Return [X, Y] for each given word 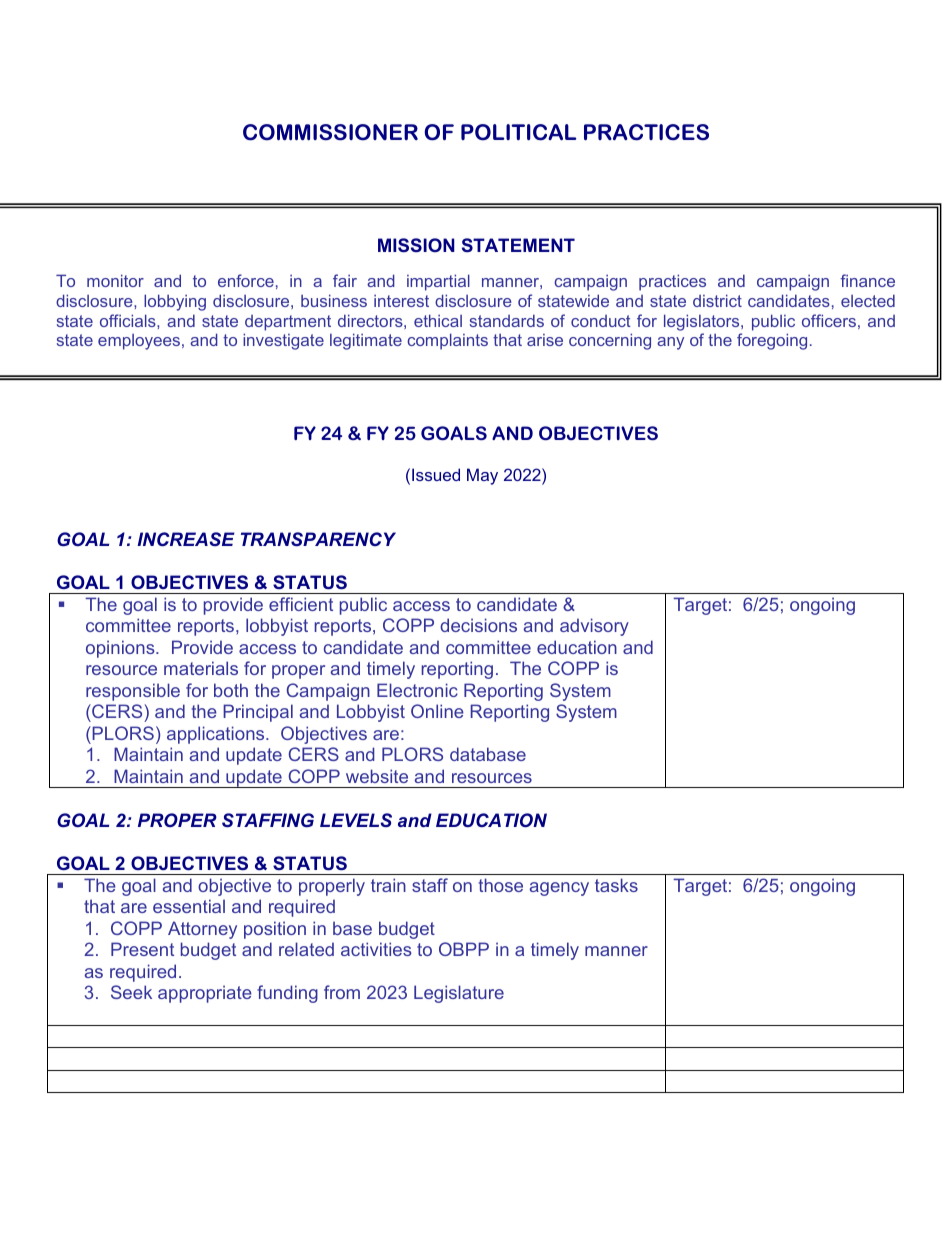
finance [867, 280]
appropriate [205, 994]
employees [139, 342]
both [231, 690]
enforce [246, 280]
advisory [594, 627]
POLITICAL [519, 132]
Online [437, 711]
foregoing [772, 341]
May [482, 476]
